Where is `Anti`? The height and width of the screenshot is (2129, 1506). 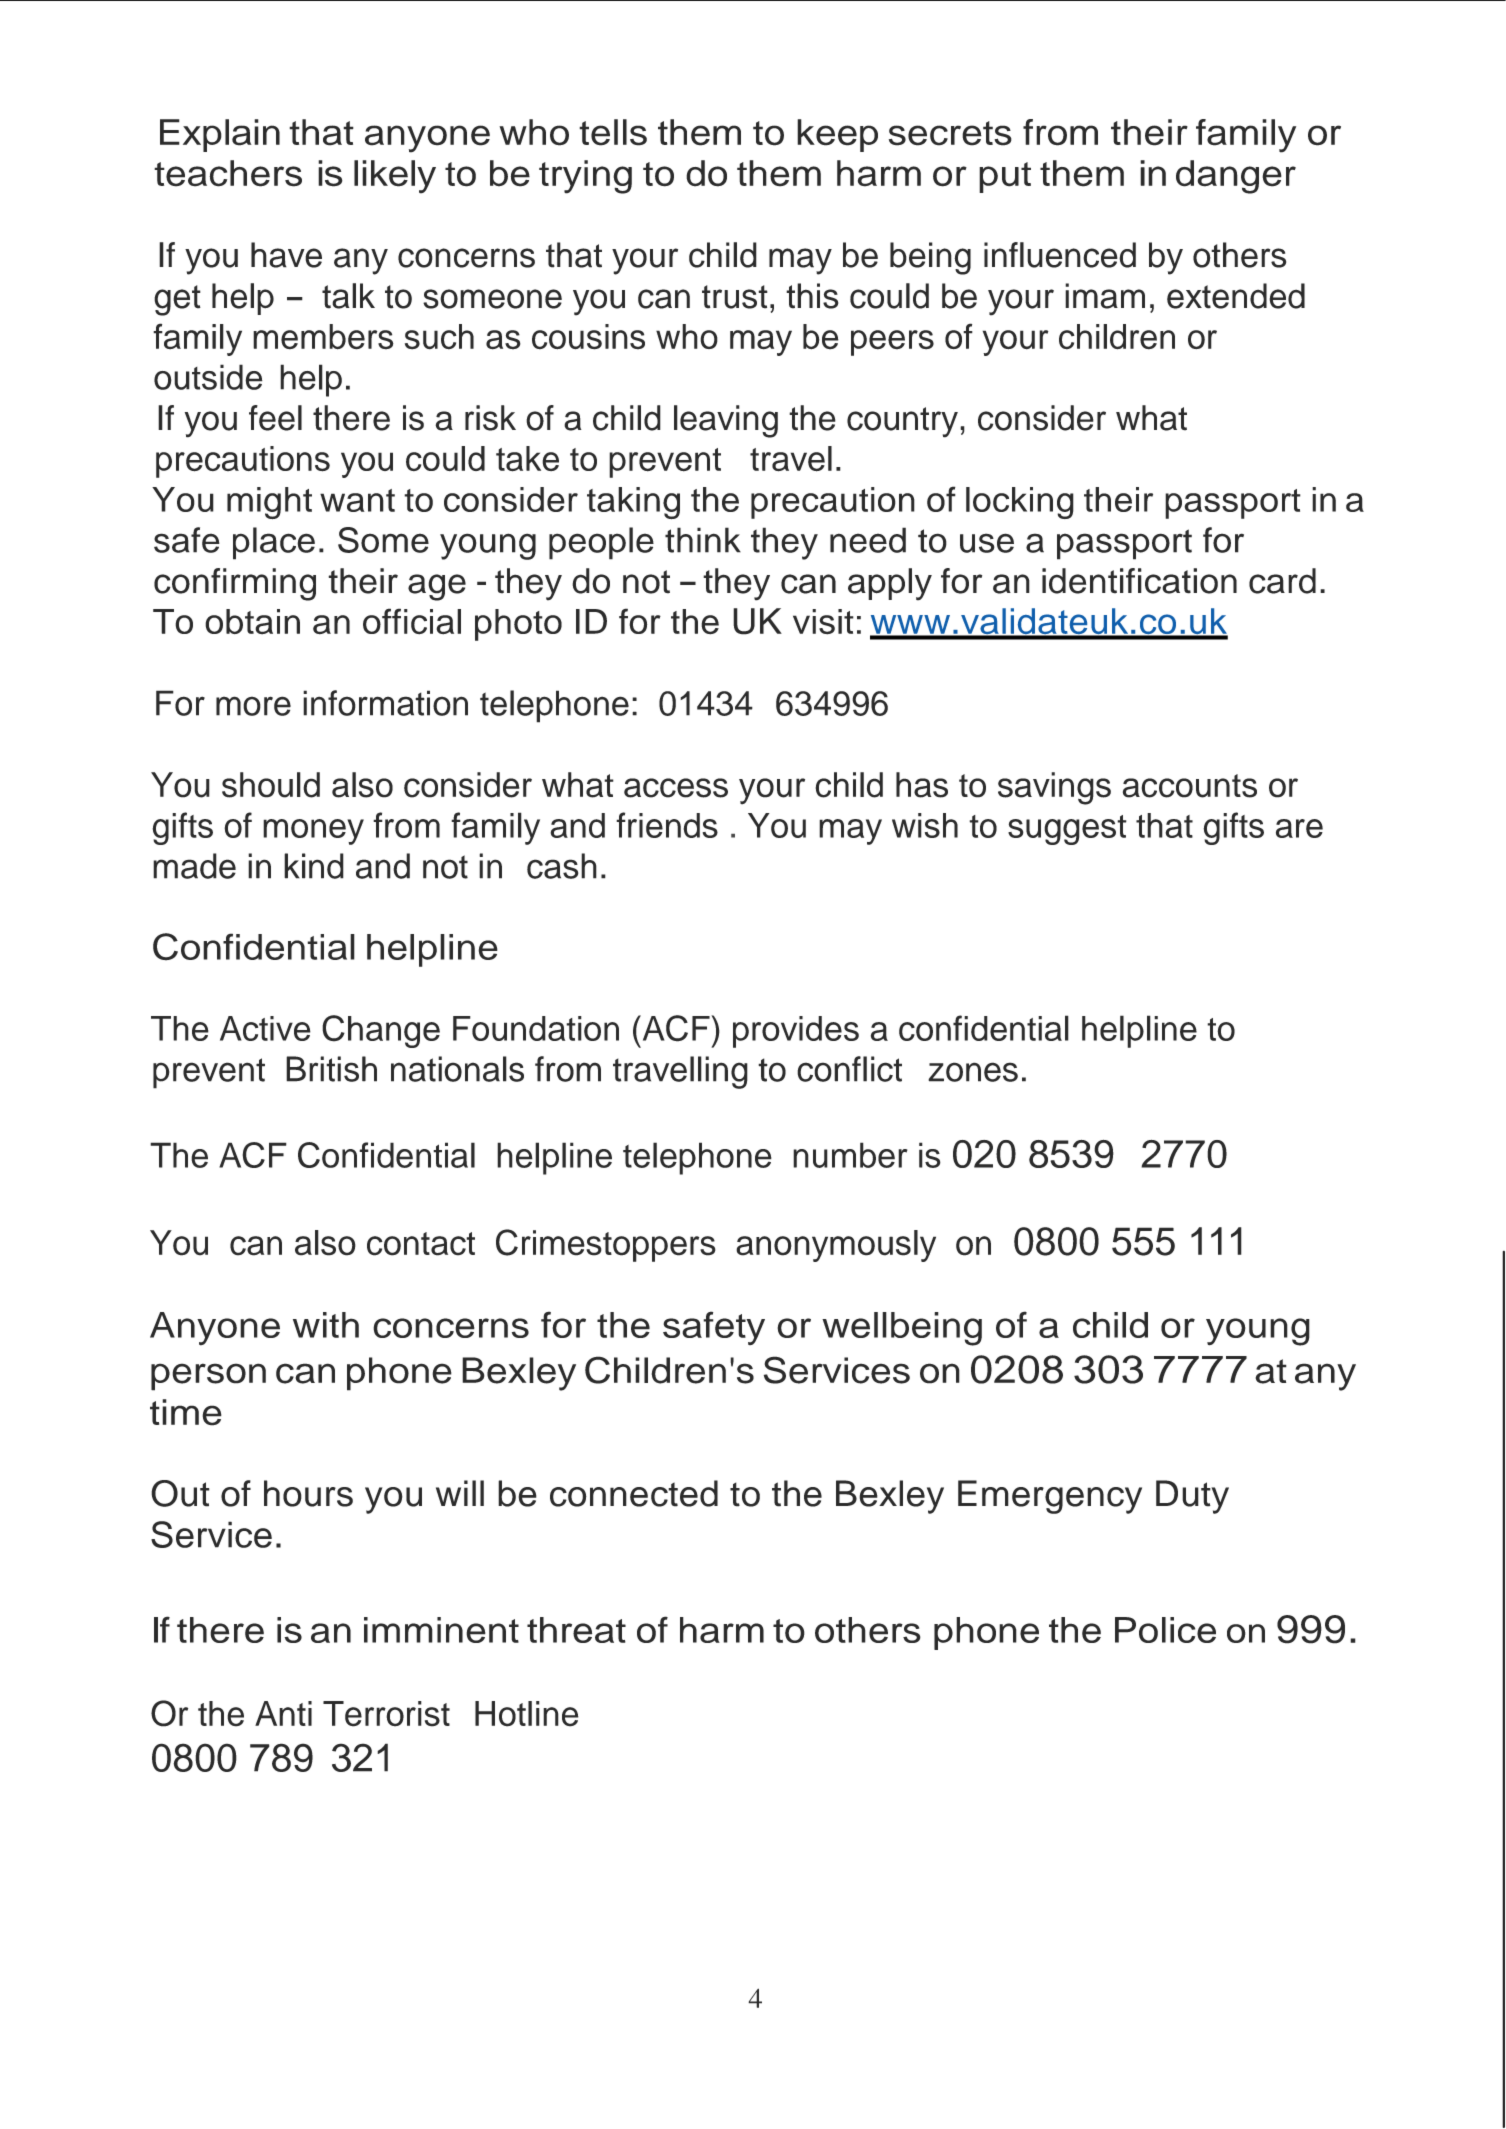
Anti is located at coordinates (283, 1713).
